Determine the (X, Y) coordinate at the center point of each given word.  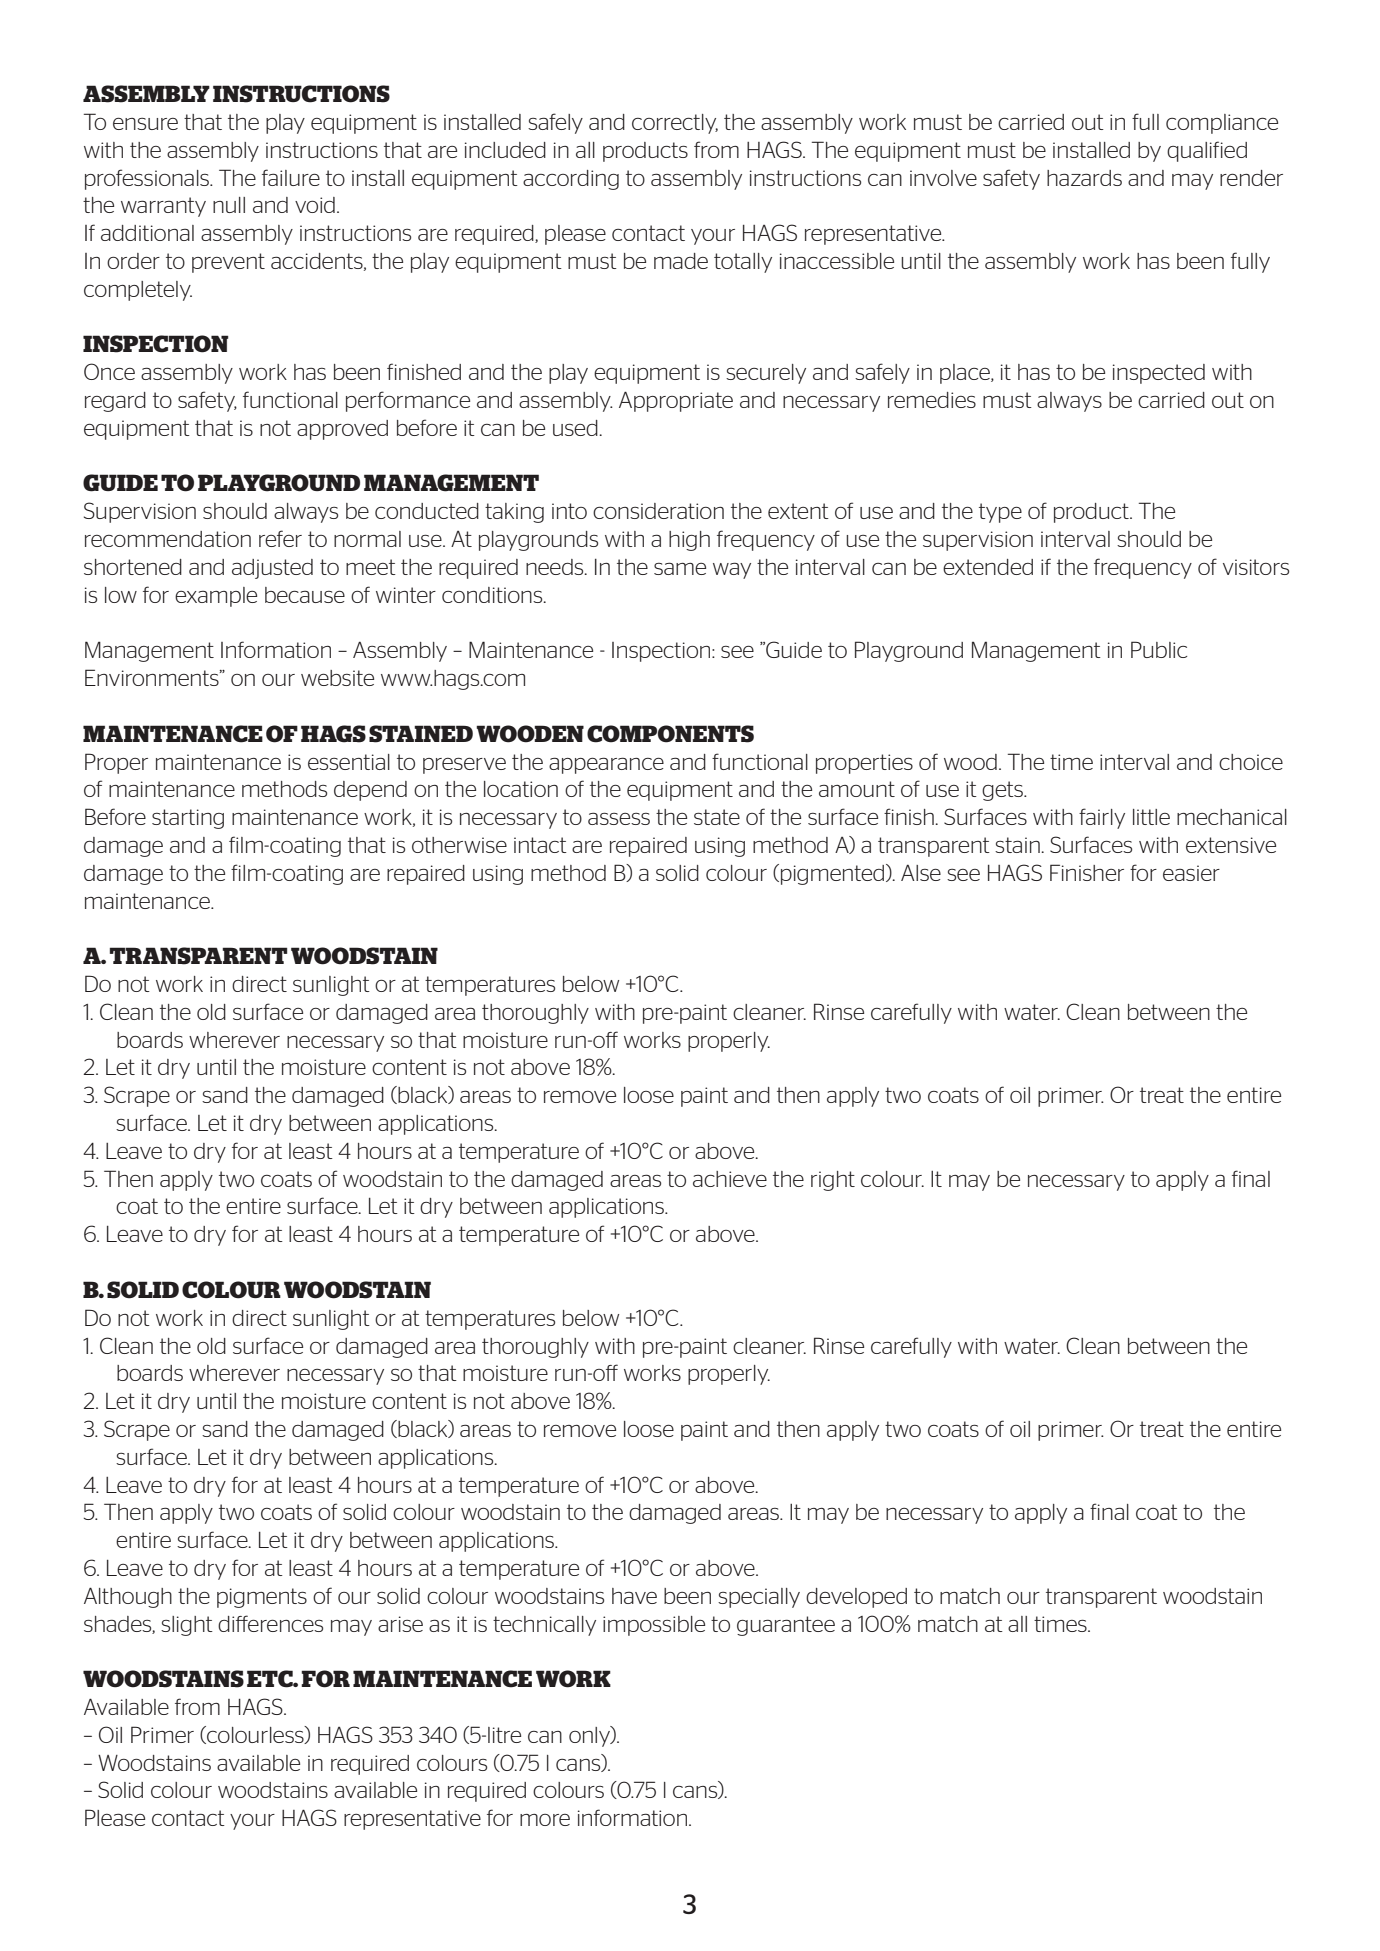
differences (270, 1623)
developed (856, 1598)
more (545, 1820)
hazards (1084, 178)
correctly (675, 124)
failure (291, 177)
